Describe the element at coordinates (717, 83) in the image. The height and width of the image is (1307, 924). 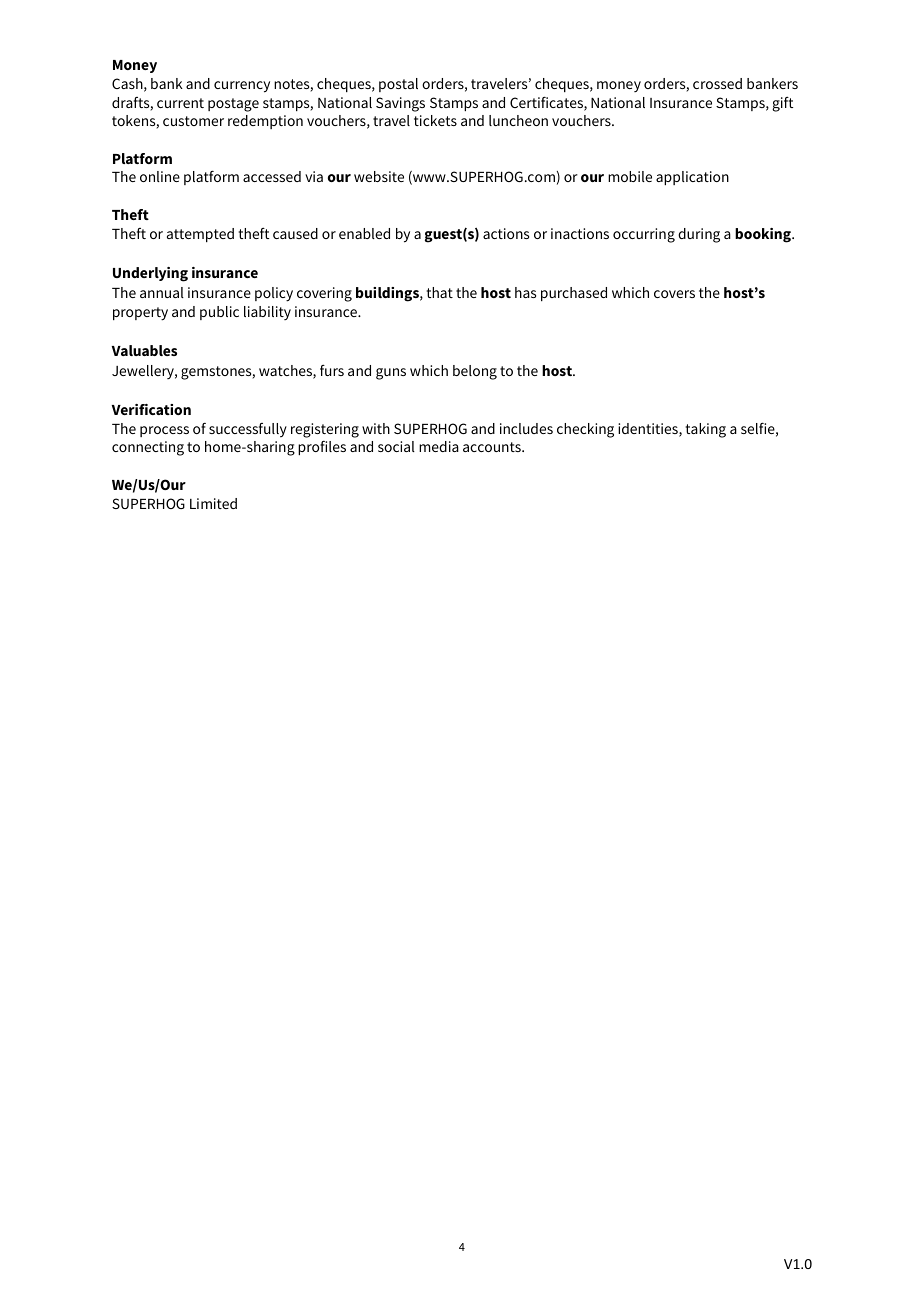
I see `crossed` at that location.
